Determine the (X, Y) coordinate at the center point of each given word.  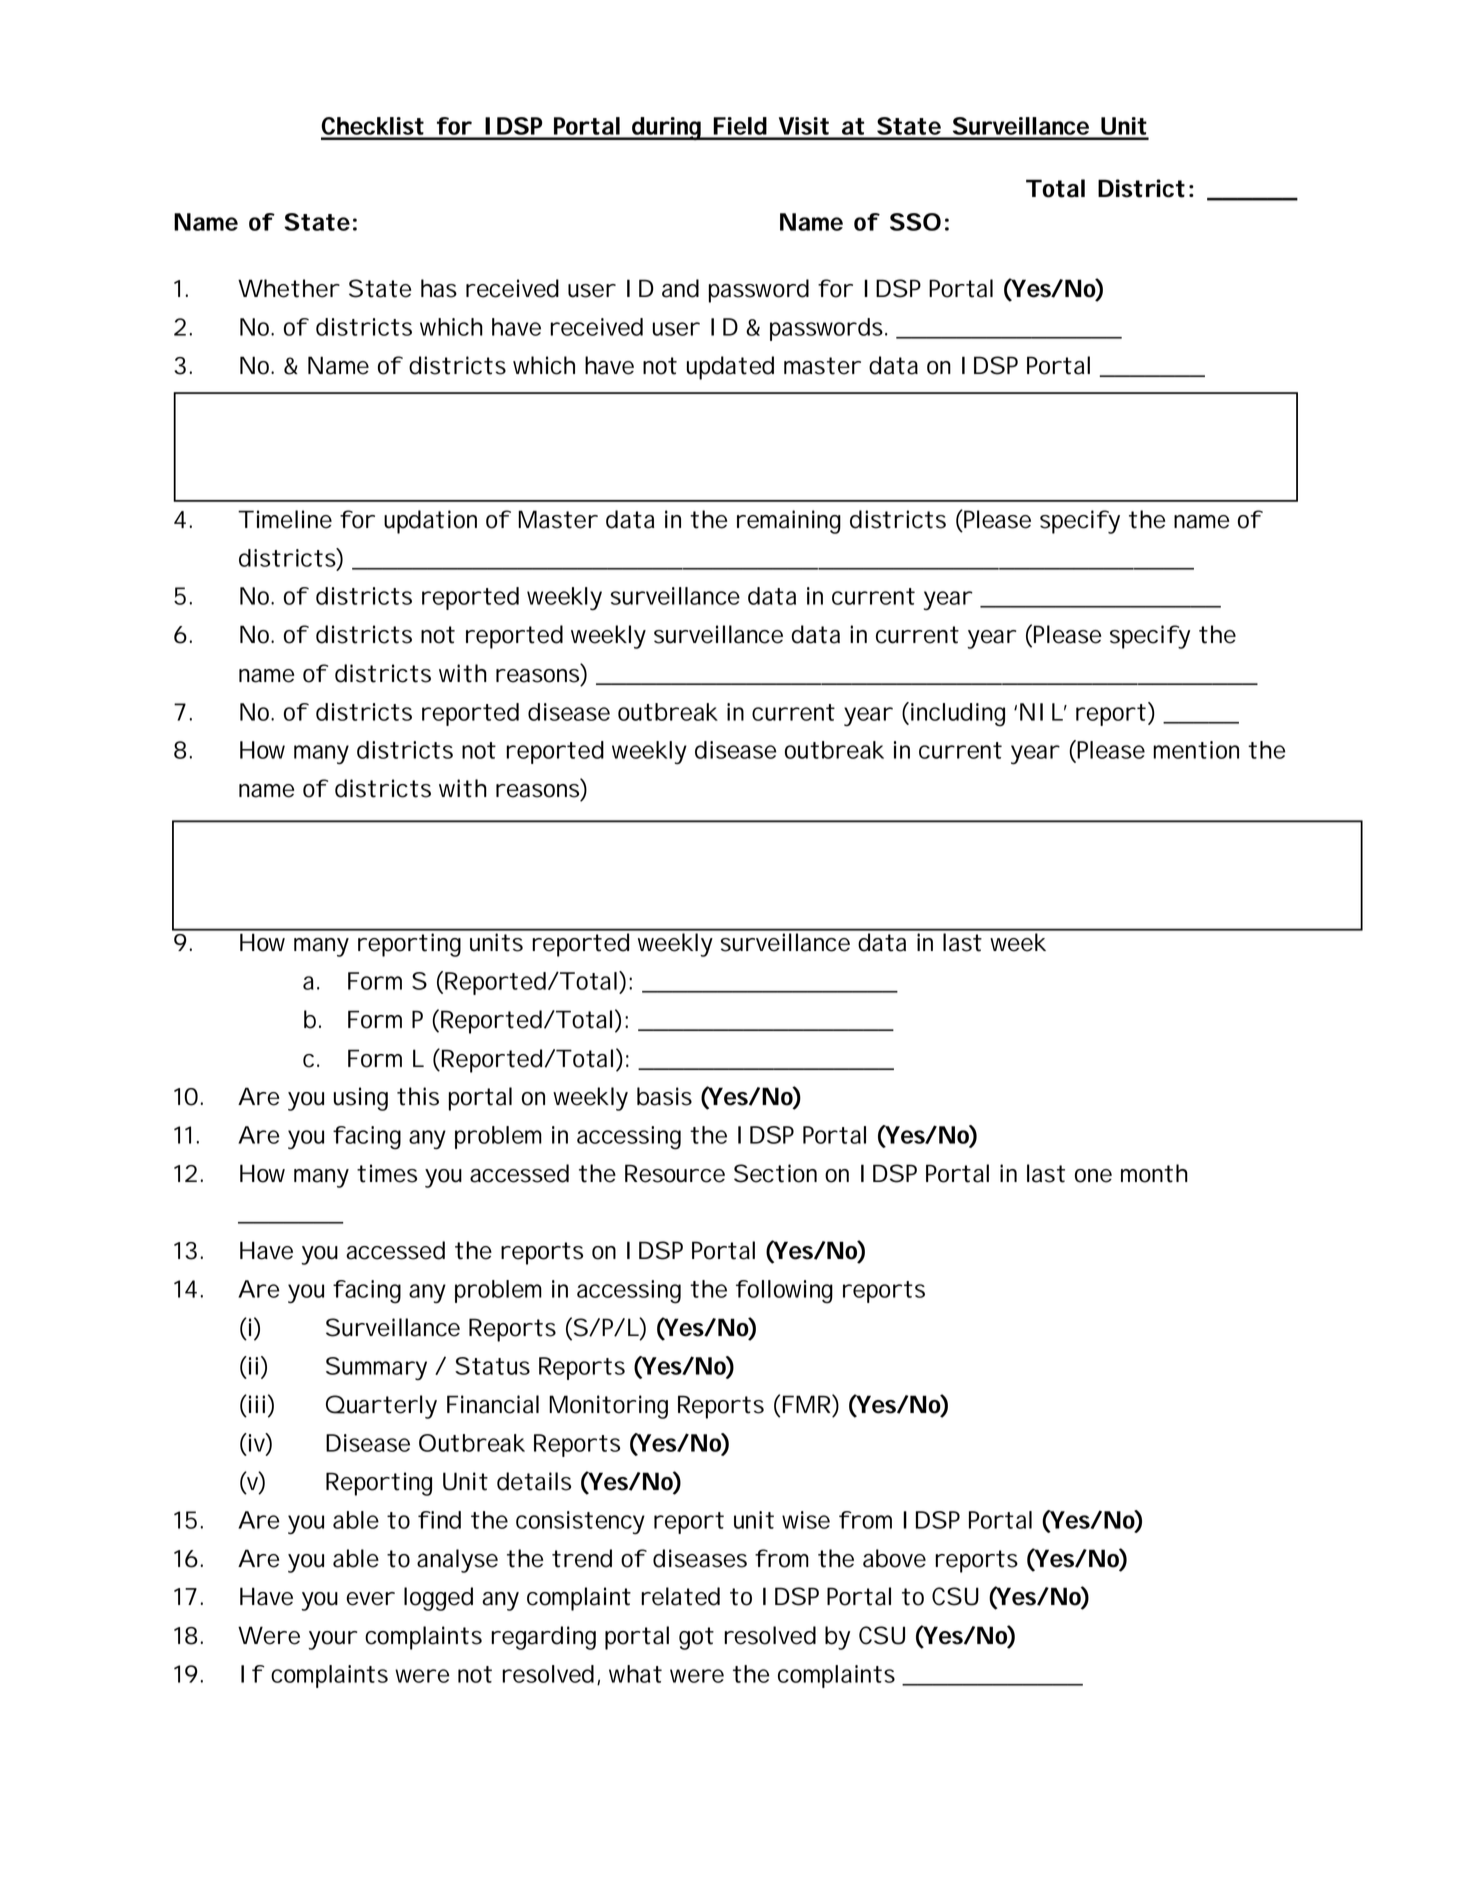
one (1093, 1176)
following (784, 1292)
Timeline (285, 519)
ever (370, 1599)
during (667, 129)
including (956, 714)
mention (1196, 750)
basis (664, 1096)
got (696, 1638)
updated (730, 368)
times (387, 1173)
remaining (789, 522)
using (361, 1099)
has (439, 288)
